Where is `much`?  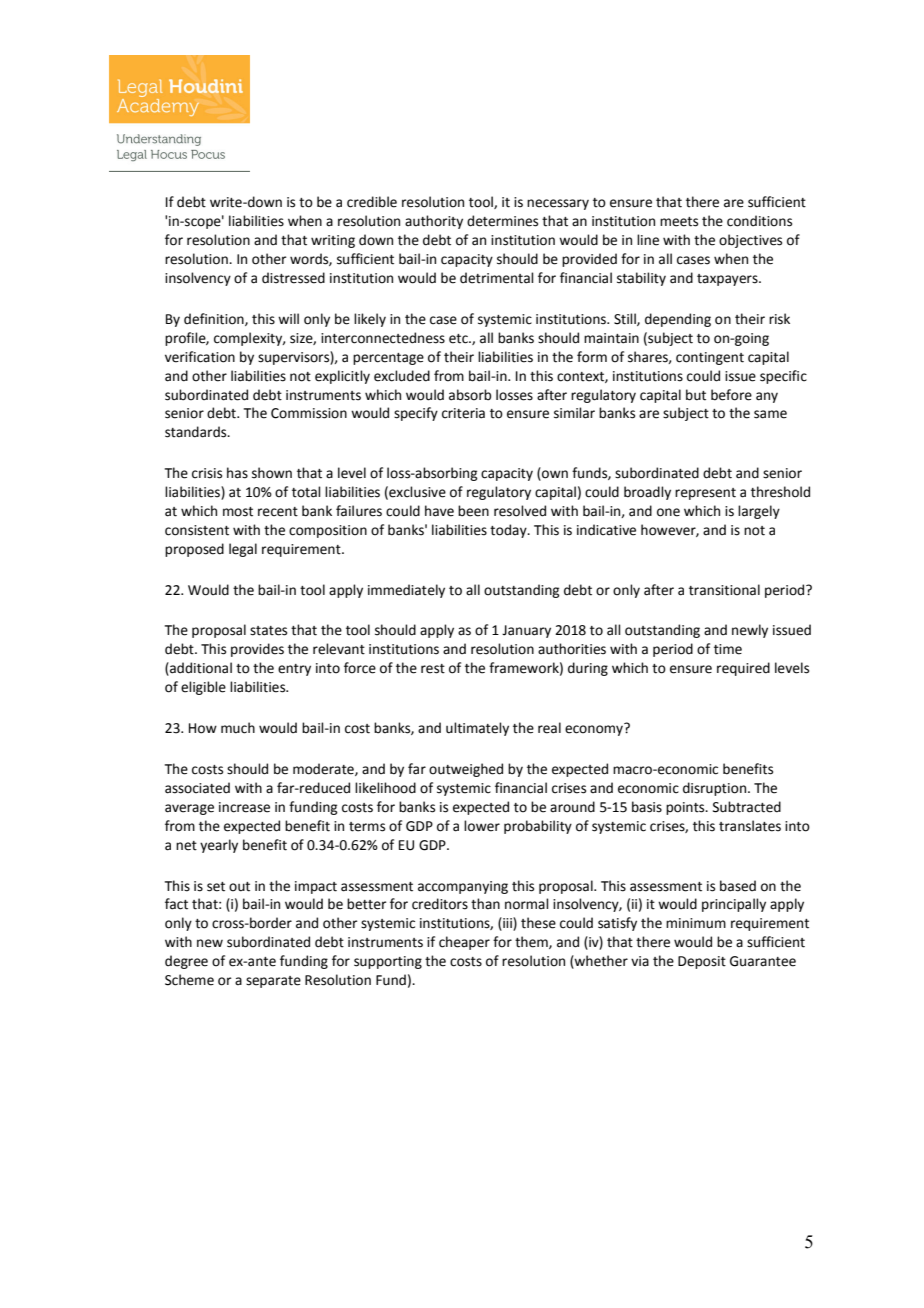
much is located at coordinates (238, 728).
